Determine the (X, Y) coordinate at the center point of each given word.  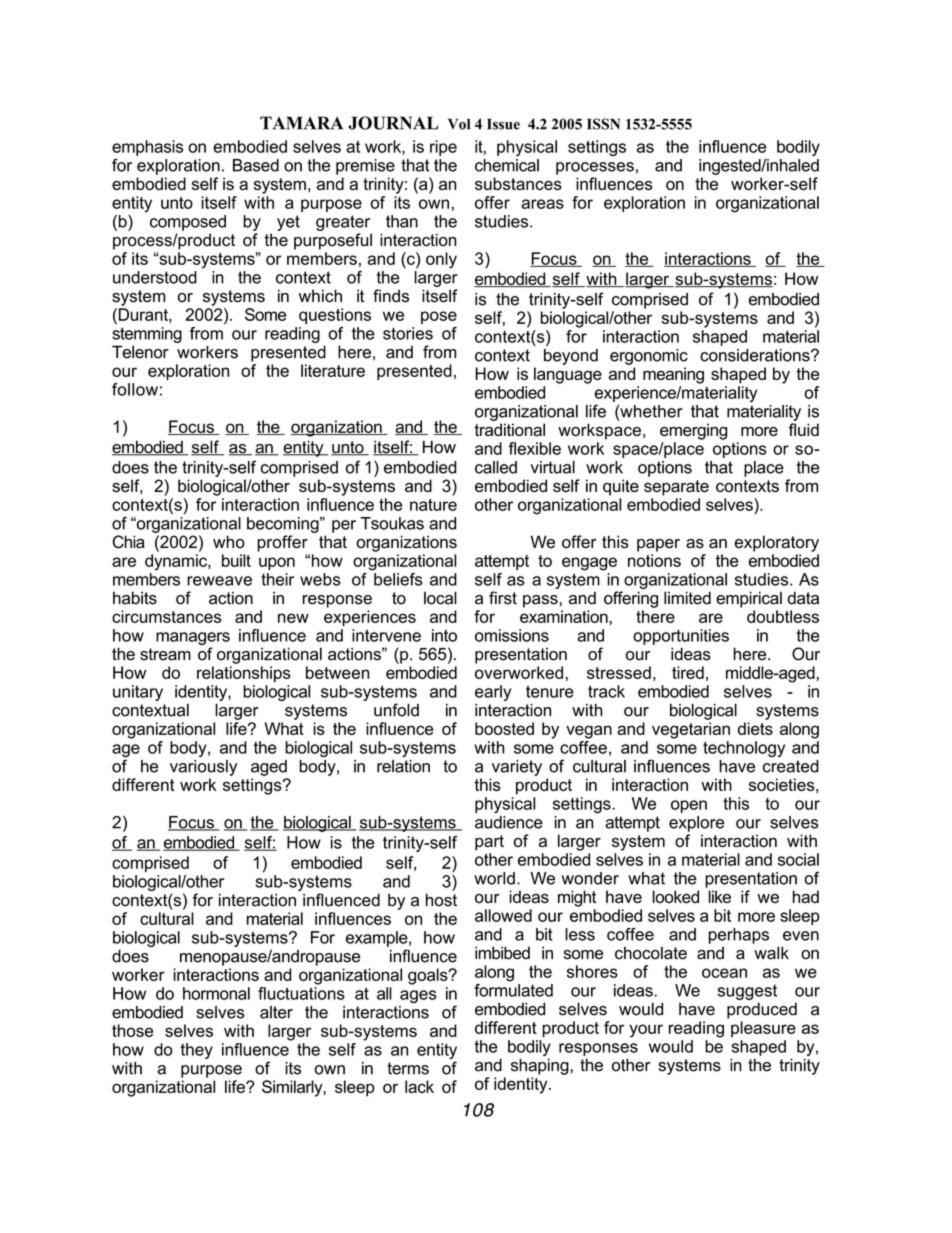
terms (408, 1068)
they (196, 1051)
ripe (443, 148)
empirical (749, 599)
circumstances (166, 616)
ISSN (603, 124)
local (440, 598)
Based (256, 165)
